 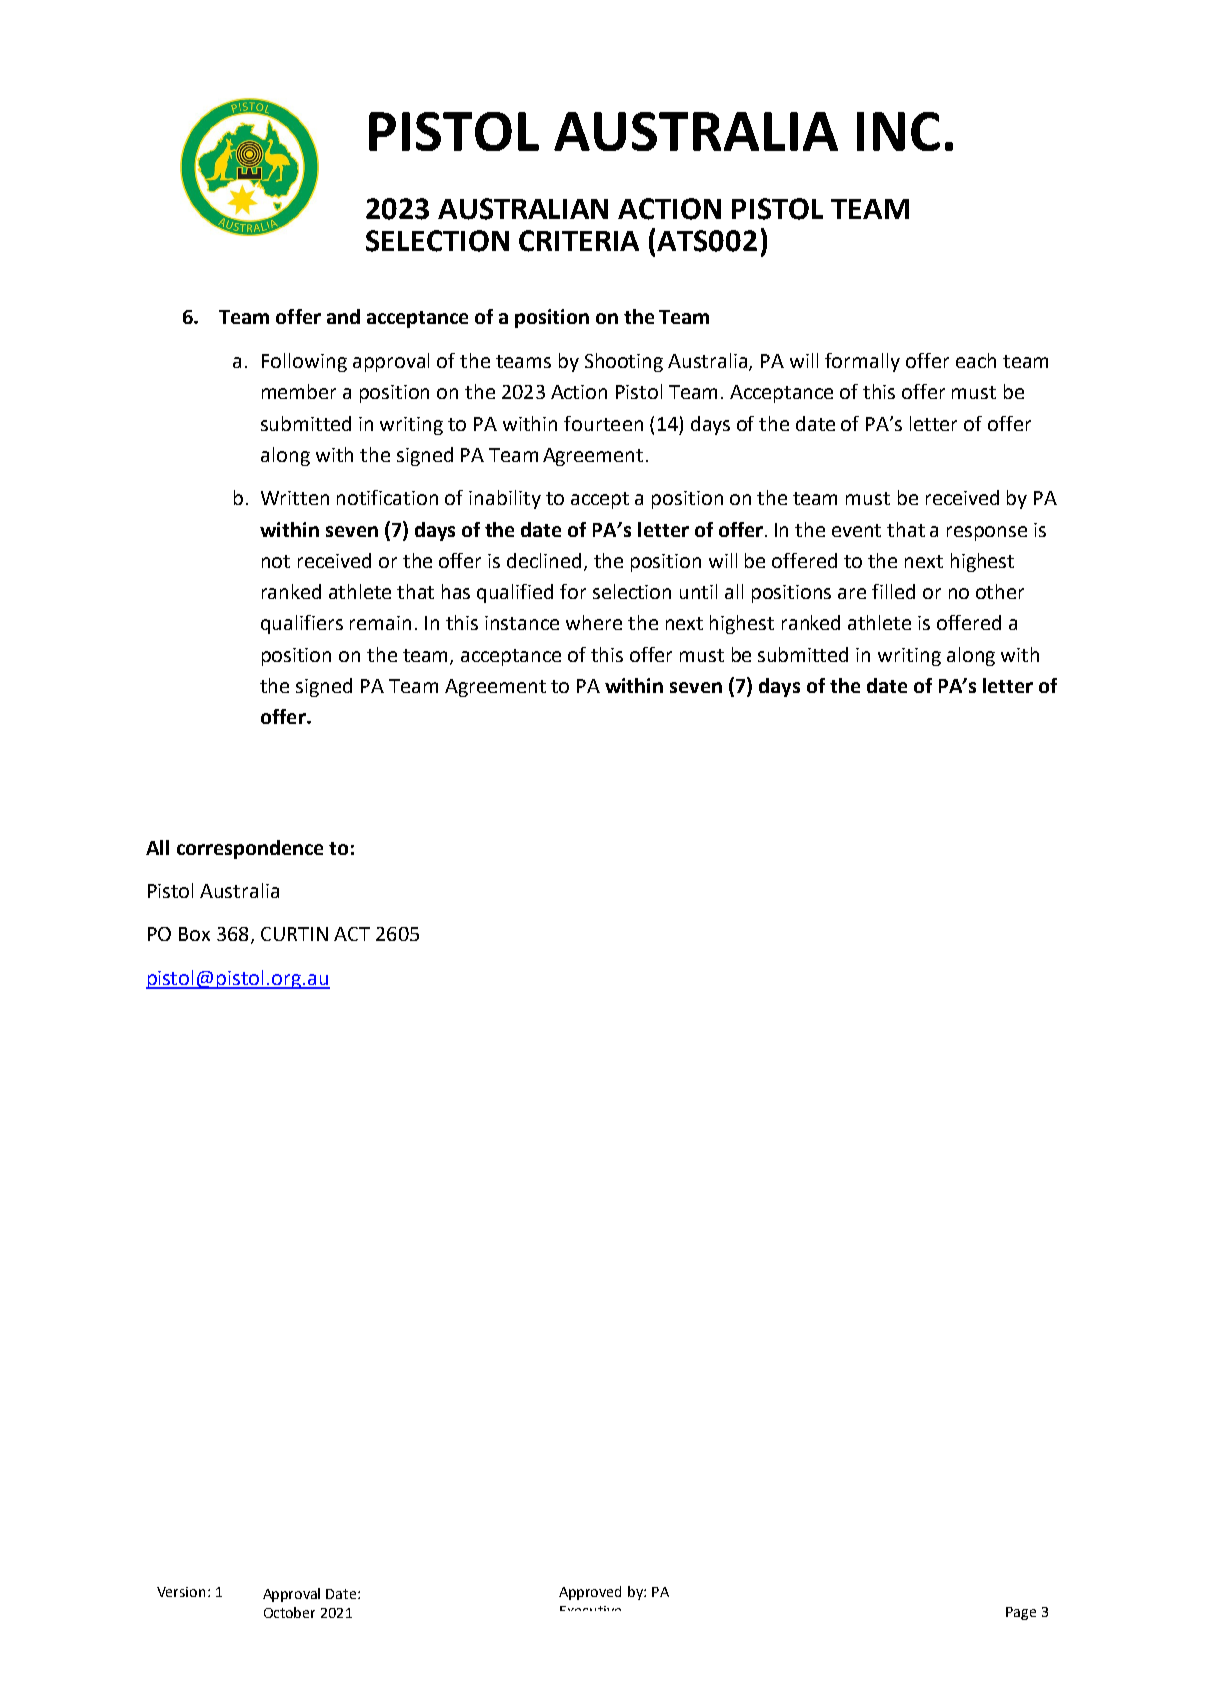 I want to click on CURTIN, so click(x=294, y=934).
